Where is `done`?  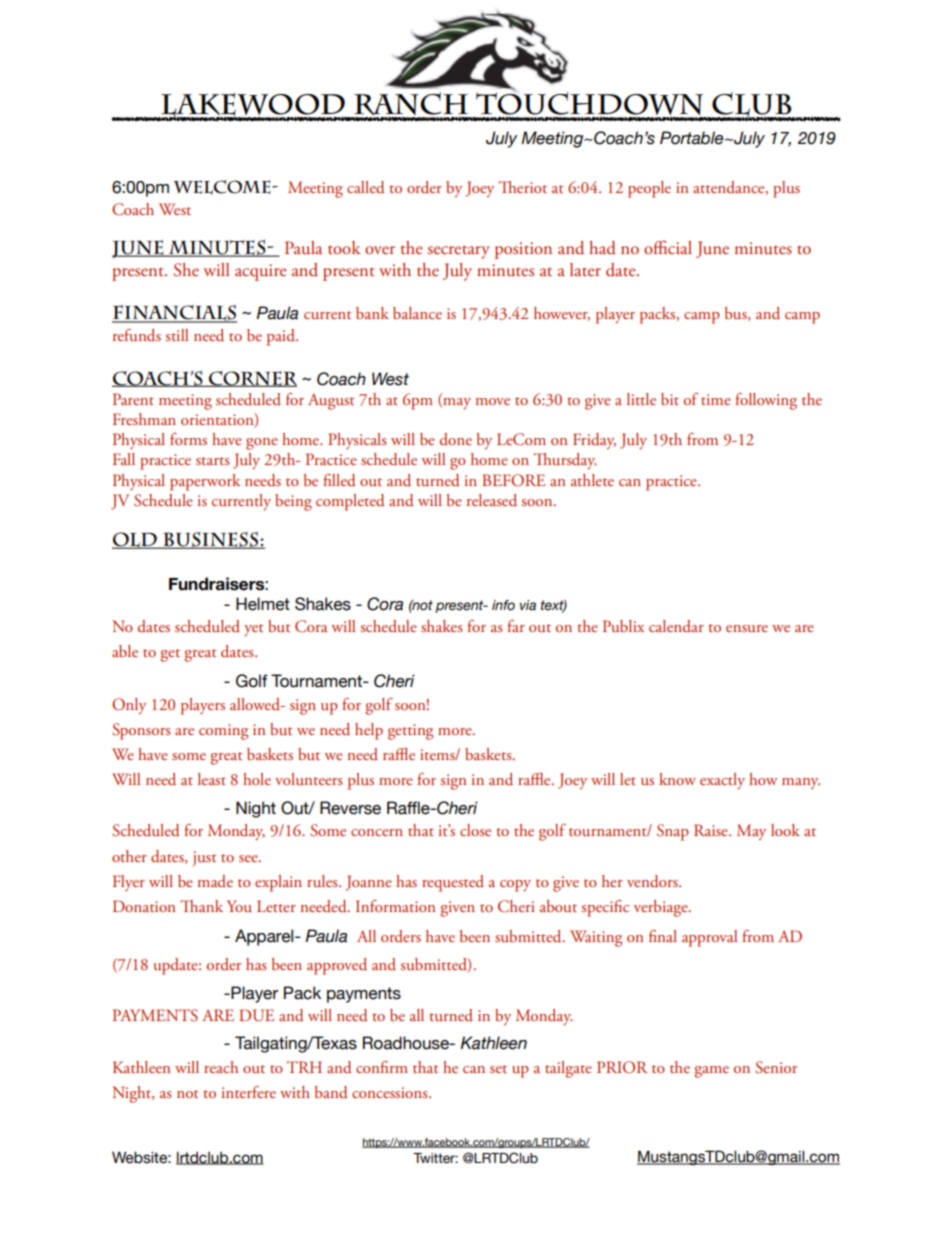 done is located at coordinates (456, 439).
